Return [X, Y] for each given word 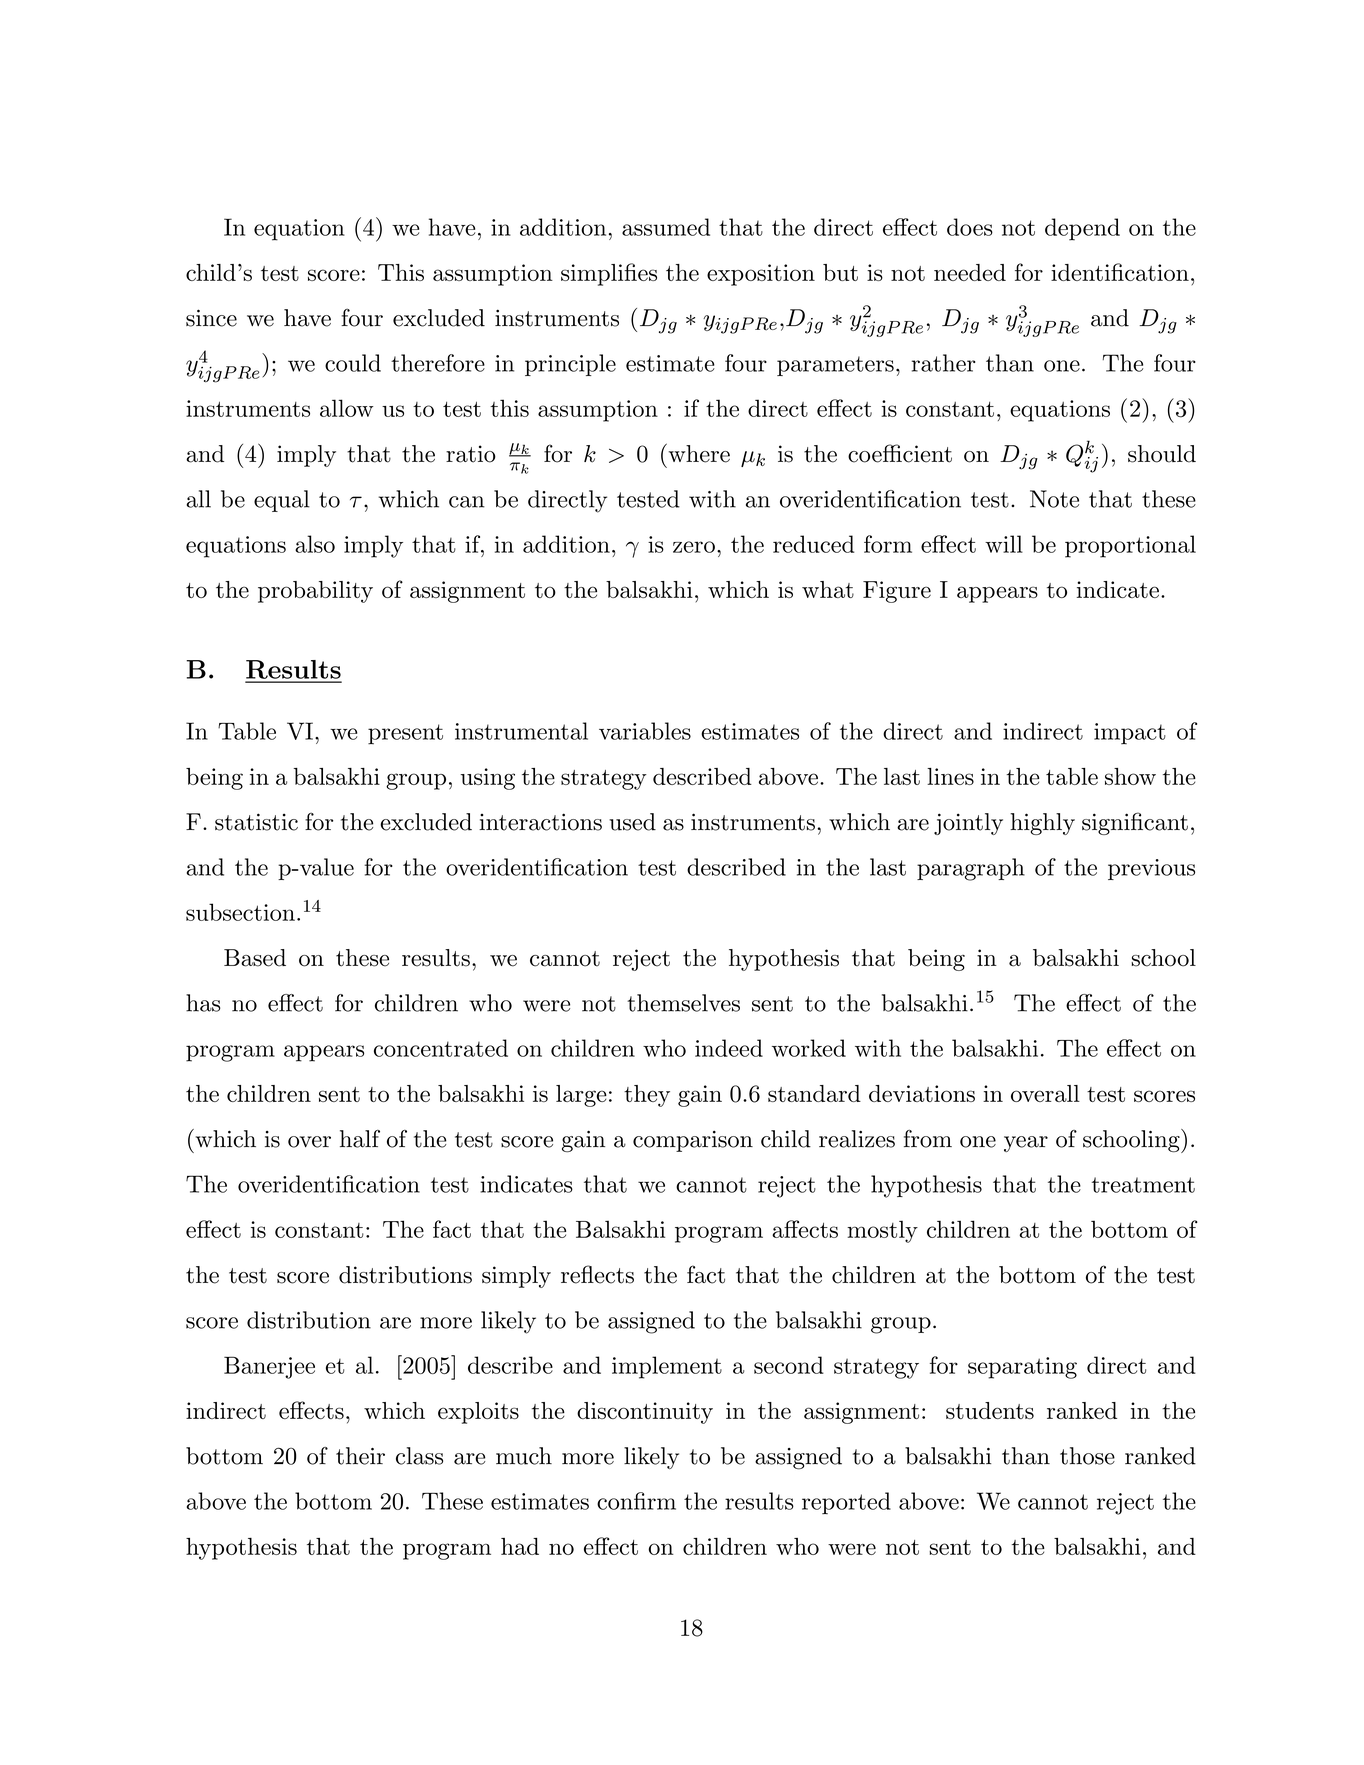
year [1026, 1144]
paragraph [971, 869]
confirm [636, 1501]
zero [694, 547]
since [211, 318]
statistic [256, 822]
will [1004, 544]
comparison [693, 1141]
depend [1082, 229]
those [1087, 1456]
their [360, 1456]
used [632, 822]
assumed [666, 227]
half [360, 1139]
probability [315, 592]
